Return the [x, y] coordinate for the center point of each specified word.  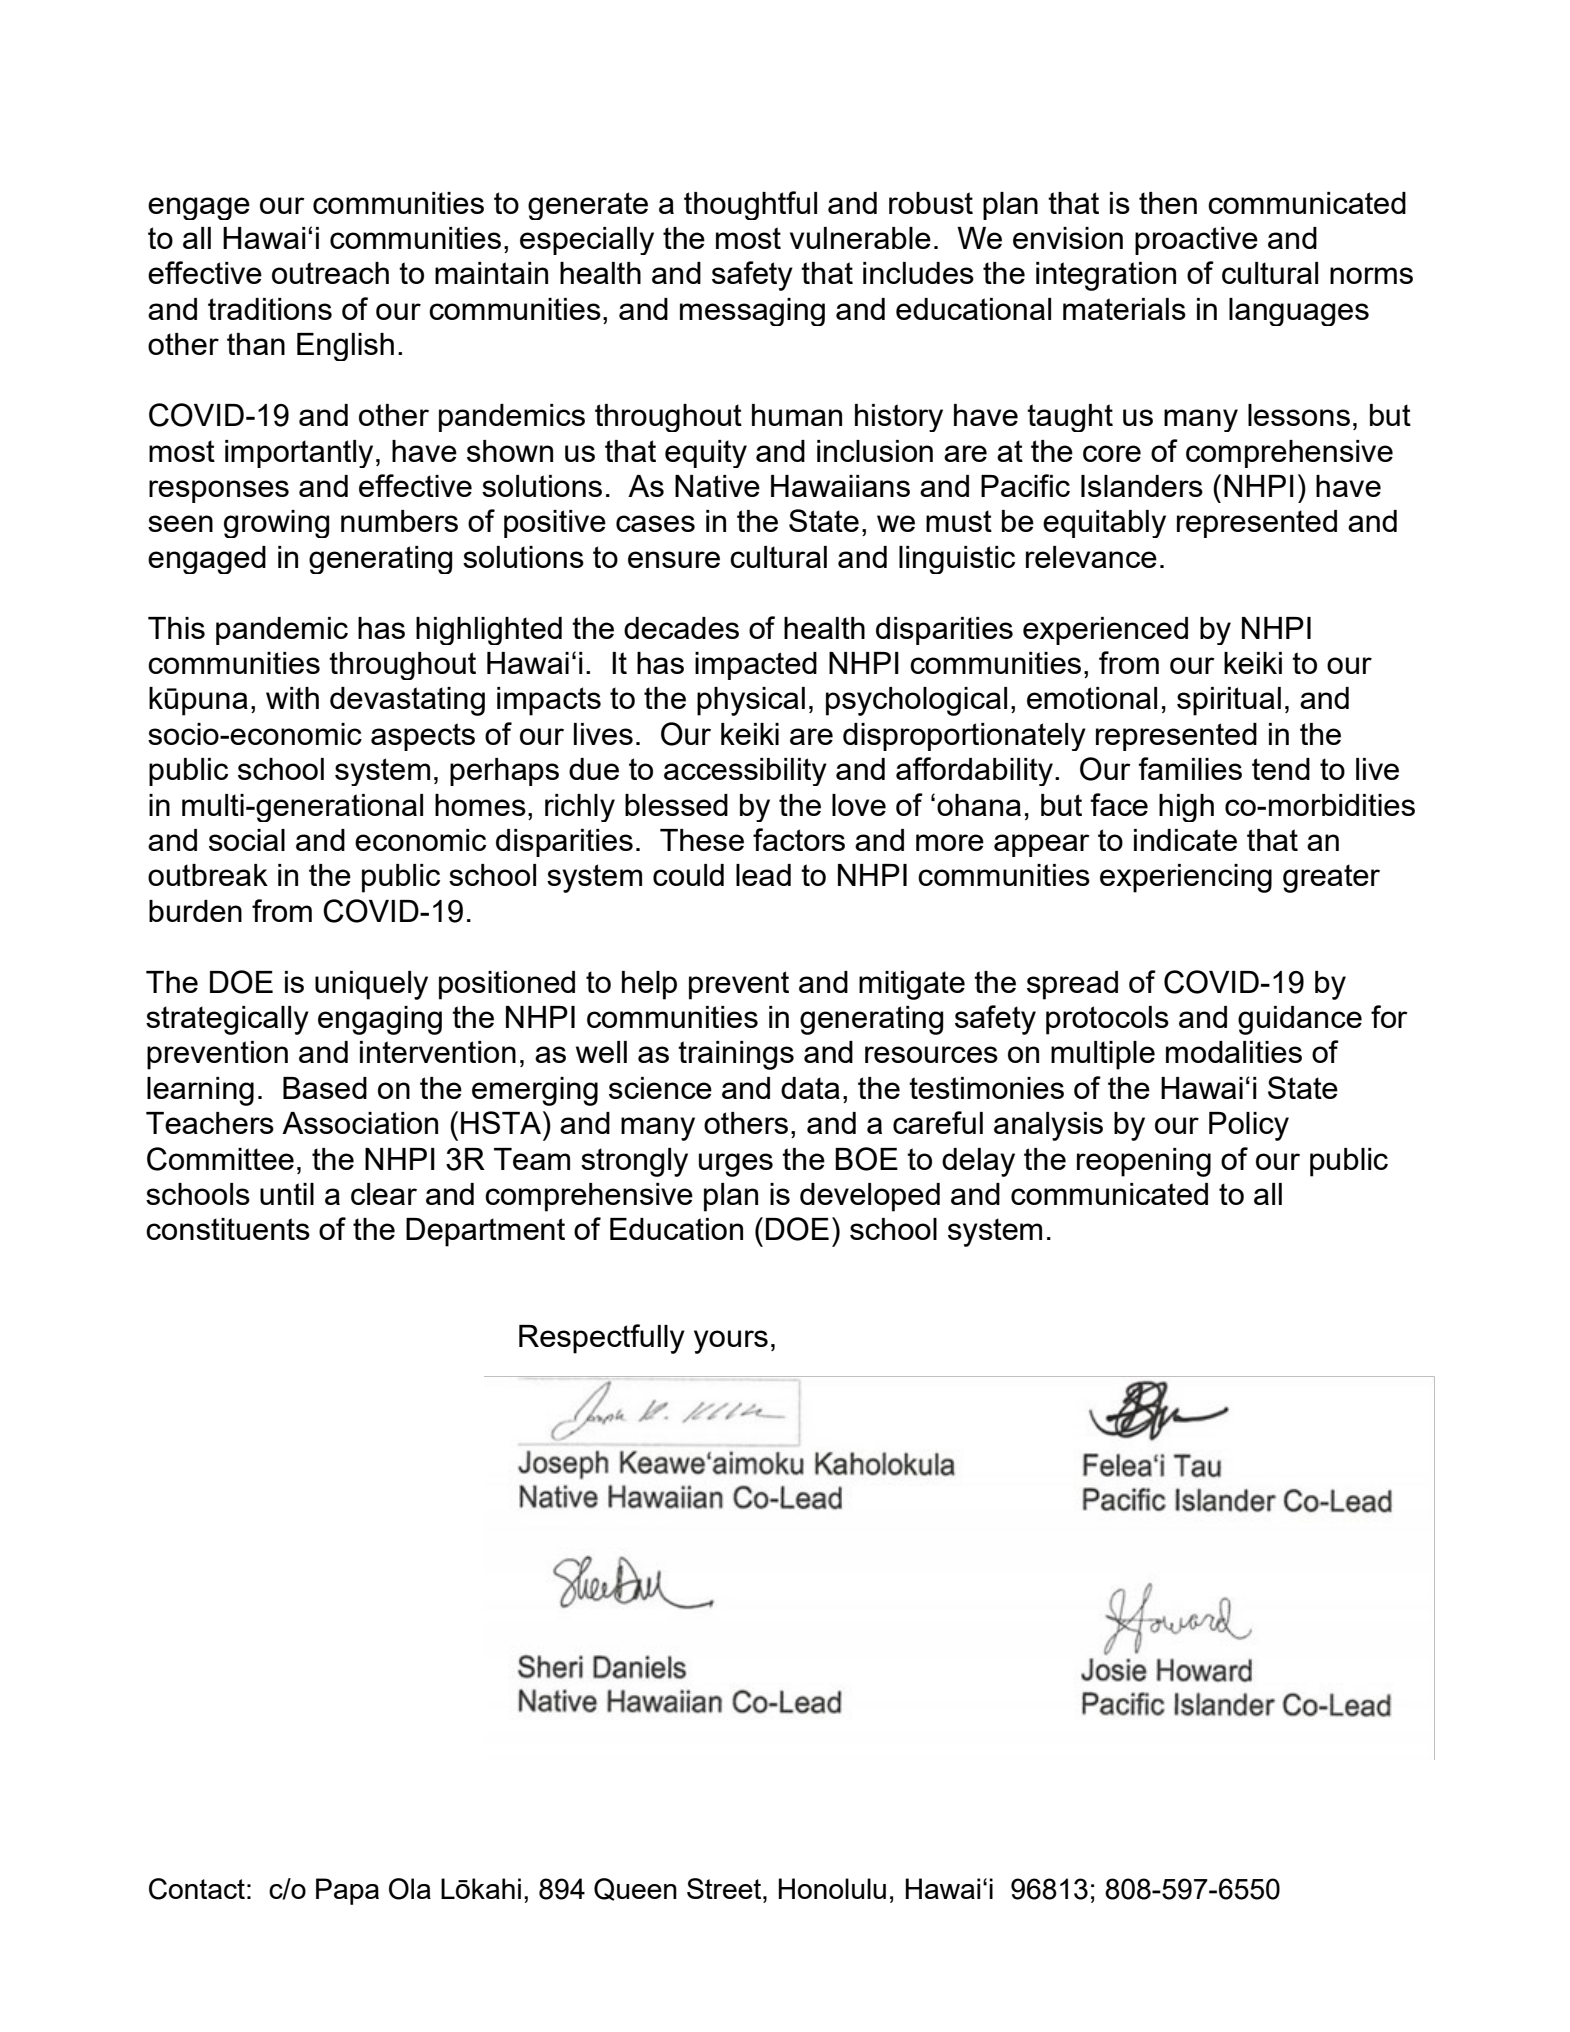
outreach [330, 273]
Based [325, 1088]
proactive [1196, 241]
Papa [347, 1891]
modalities [1234, 1052]
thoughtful [750, 205]
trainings [736, 1055]
